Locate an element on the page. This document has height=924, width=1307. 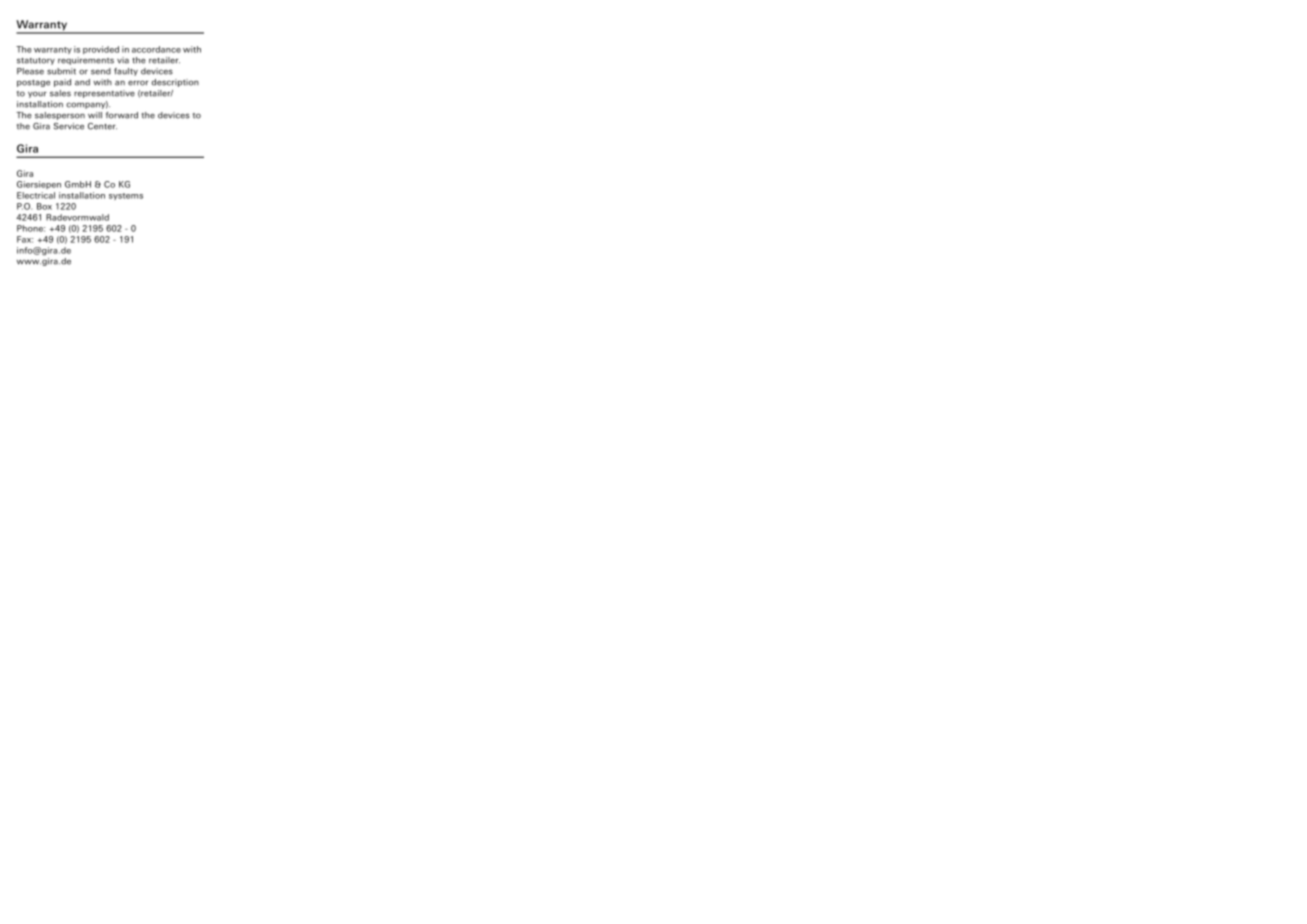
accordance is located at coordinates (156, 49).
